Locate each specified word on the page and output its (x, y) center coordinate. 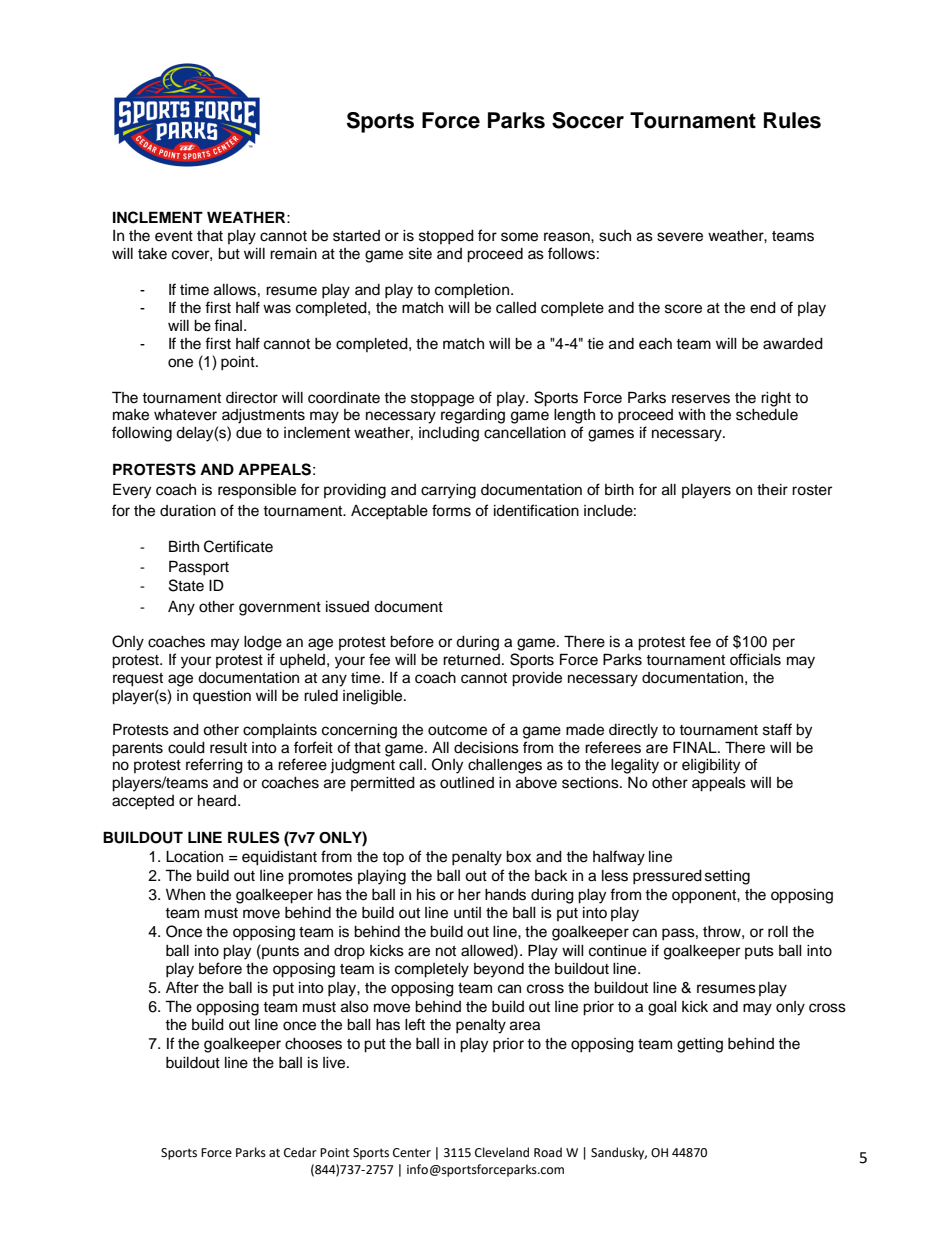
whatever (185, 415)
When (185, 895)
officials (755, 659)
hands (505, 895)
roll (778, 932)
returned (471, 660)
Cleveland (502, 1152)
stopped (446, 237)
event (174, 236)
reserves (701, 399)
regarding (473, 416)
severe (680, 237)
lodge (263, 643)
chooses (313, 1044)
